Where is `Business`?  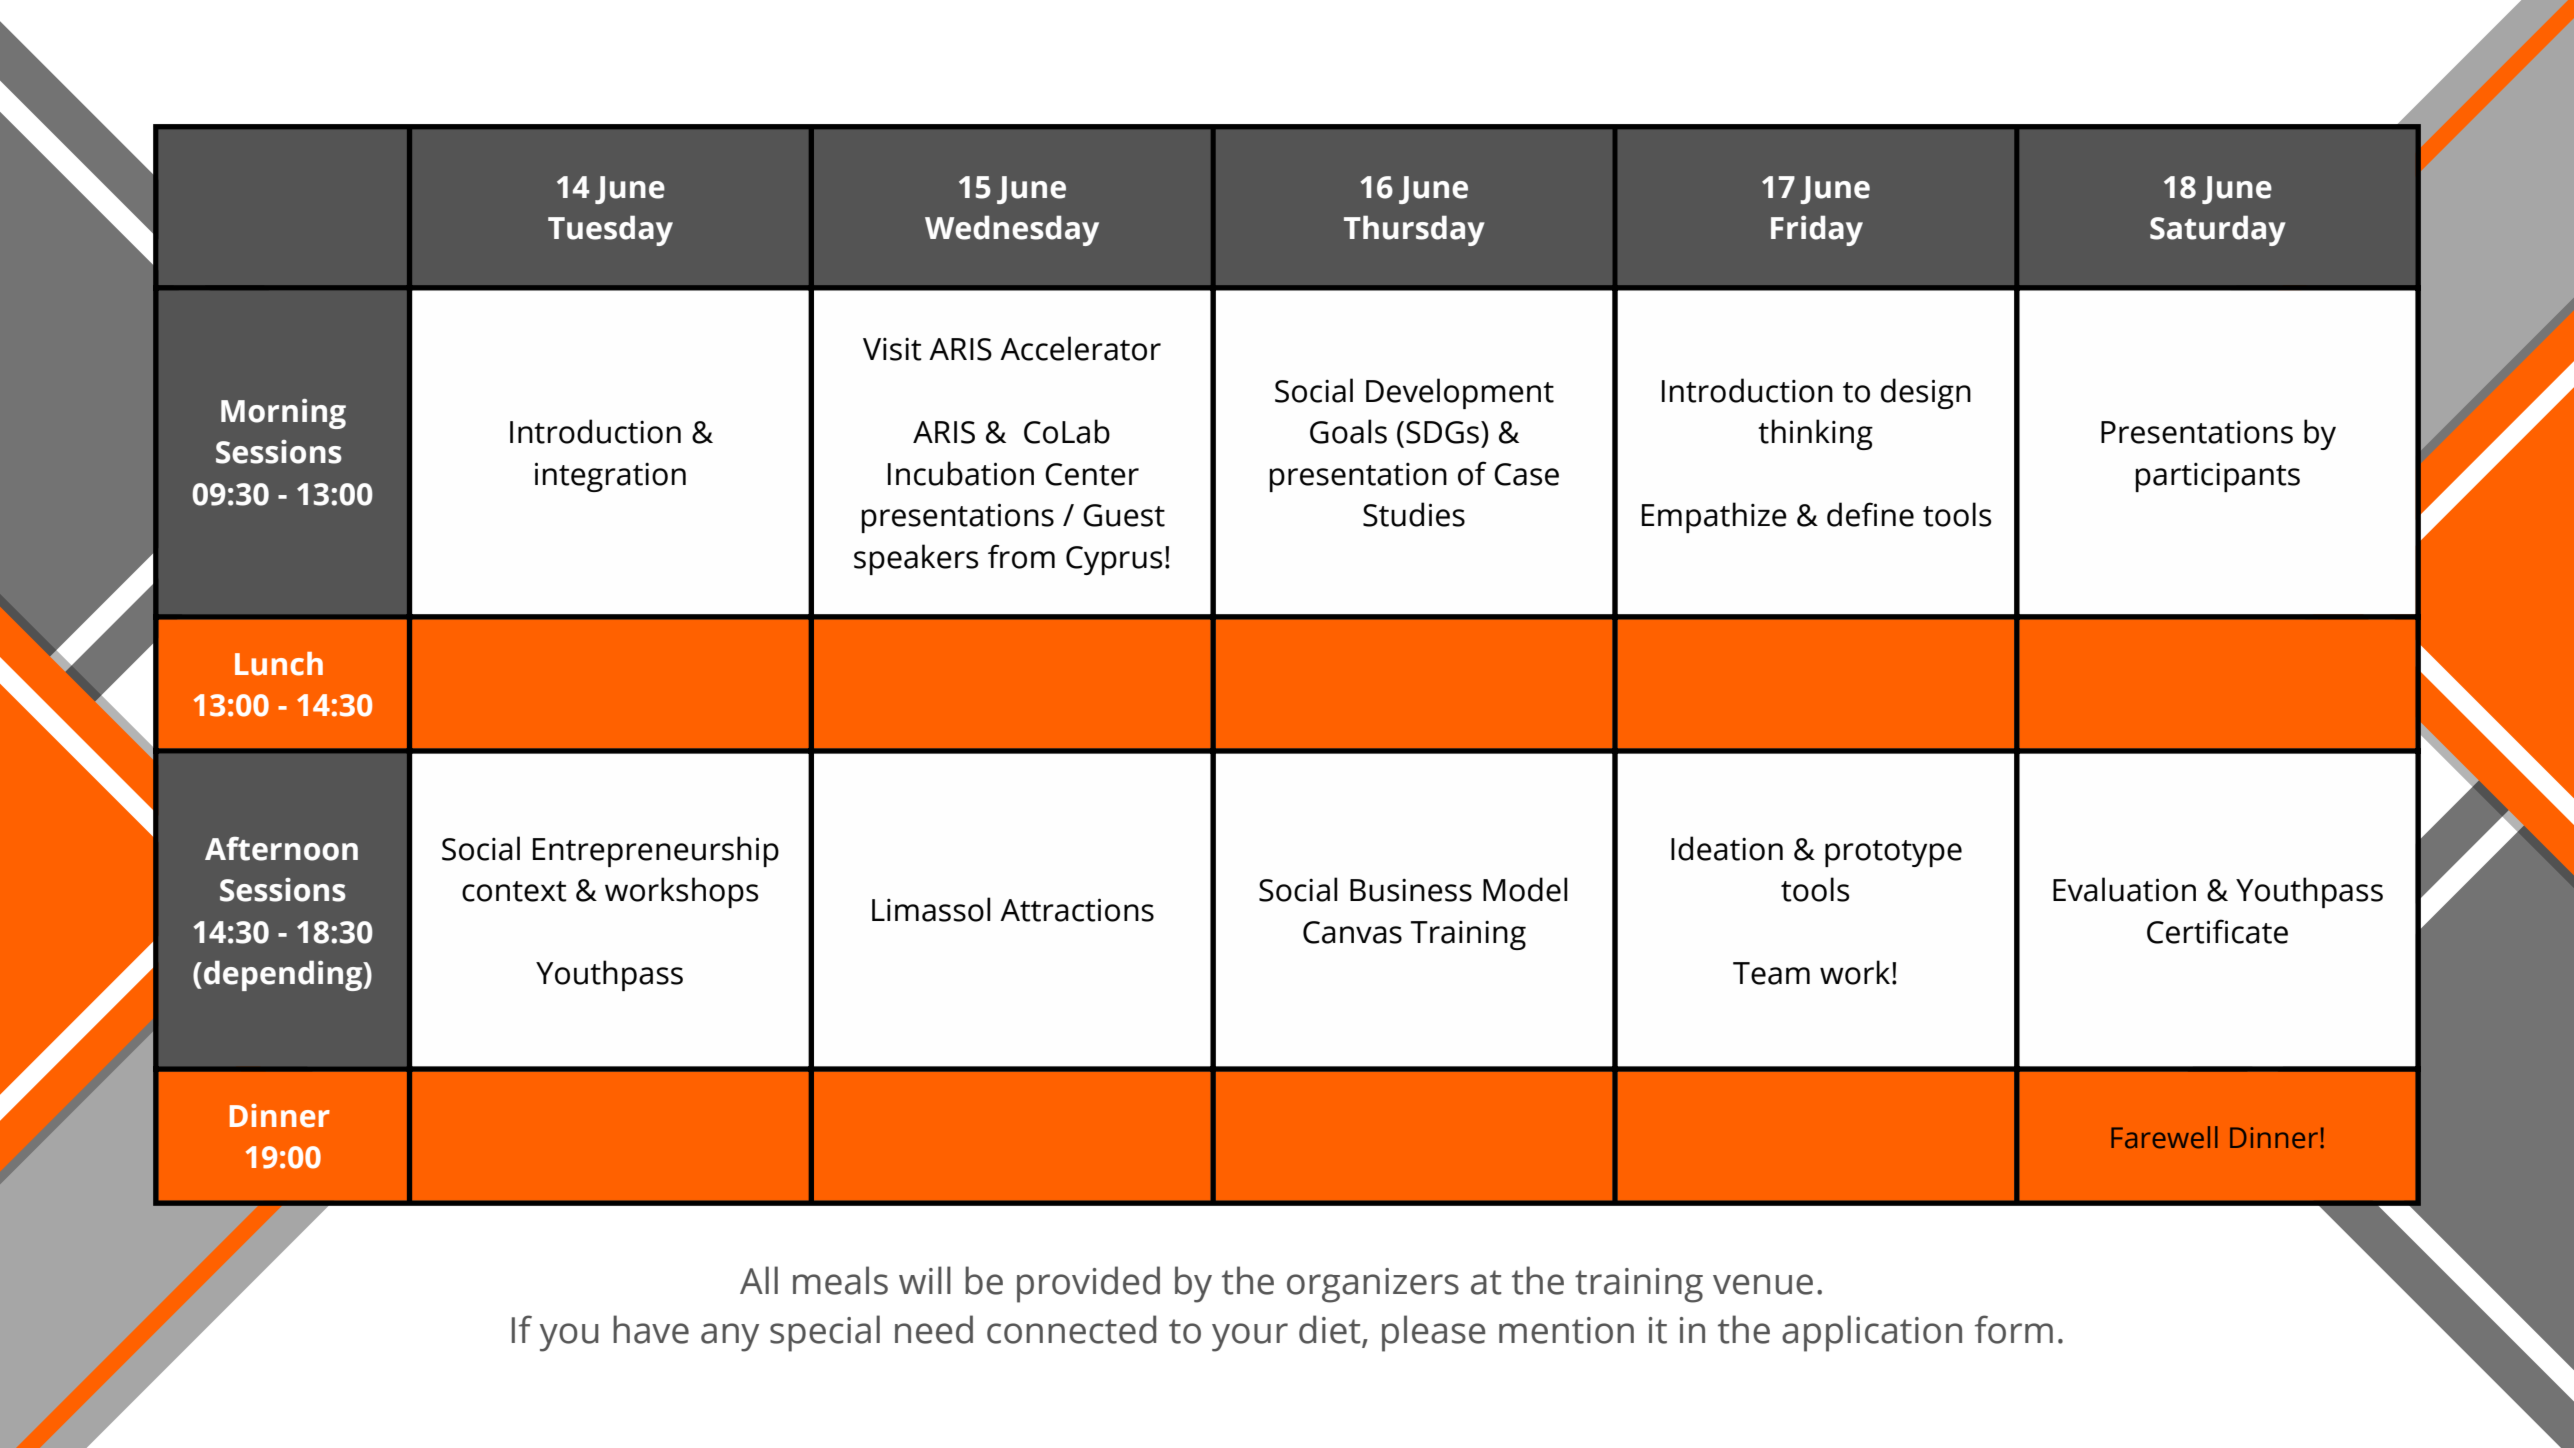
Business is located at coordinates (1411, 890).
